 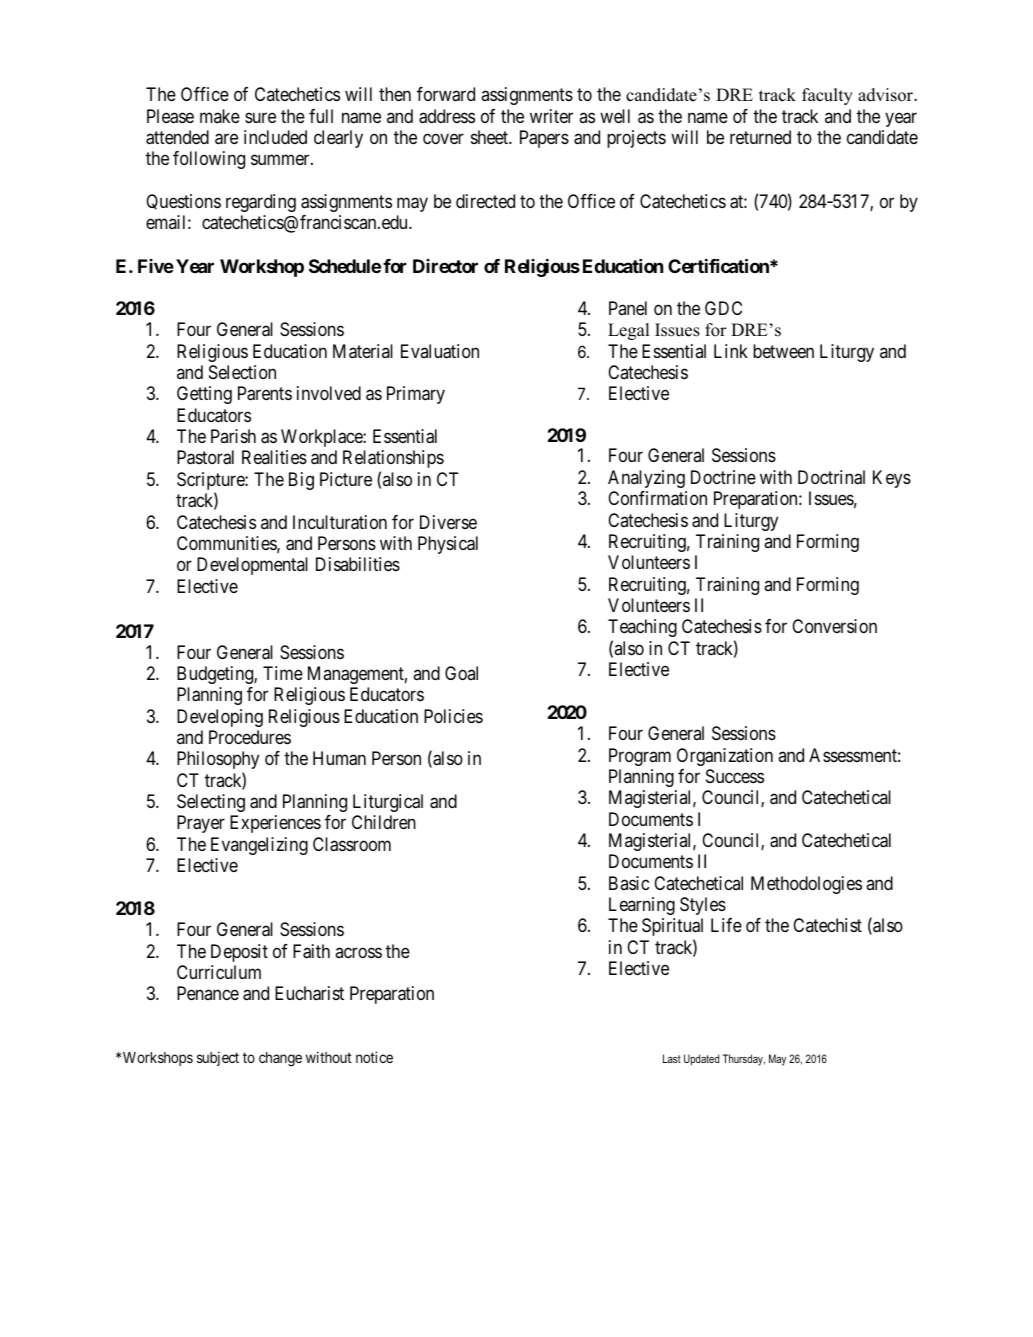 I want to click on Developmental, so click(x=252, y=566).
